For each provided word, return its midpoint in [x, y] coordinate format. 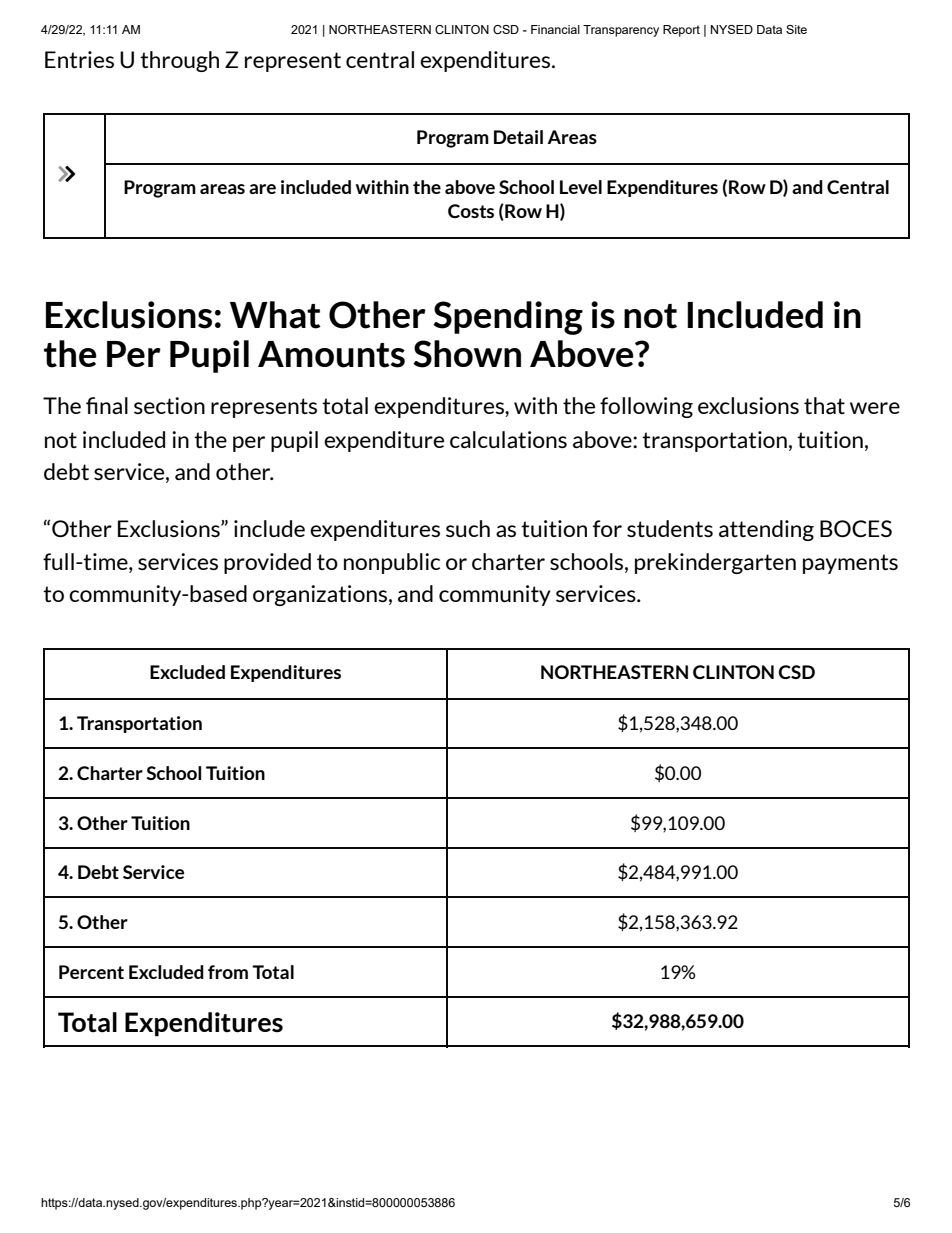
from [228, 972]
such [468, 528]
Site [796, 29]
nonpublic [392, 563]
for [607, 528]
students [670, 528]
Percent [91, 972]
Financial [555, 29]
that [824, 405]
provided [267, 563]
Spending [508, 318]
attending [766, 530]
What [275, 315]
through [179, 61]
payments [850, 564]
